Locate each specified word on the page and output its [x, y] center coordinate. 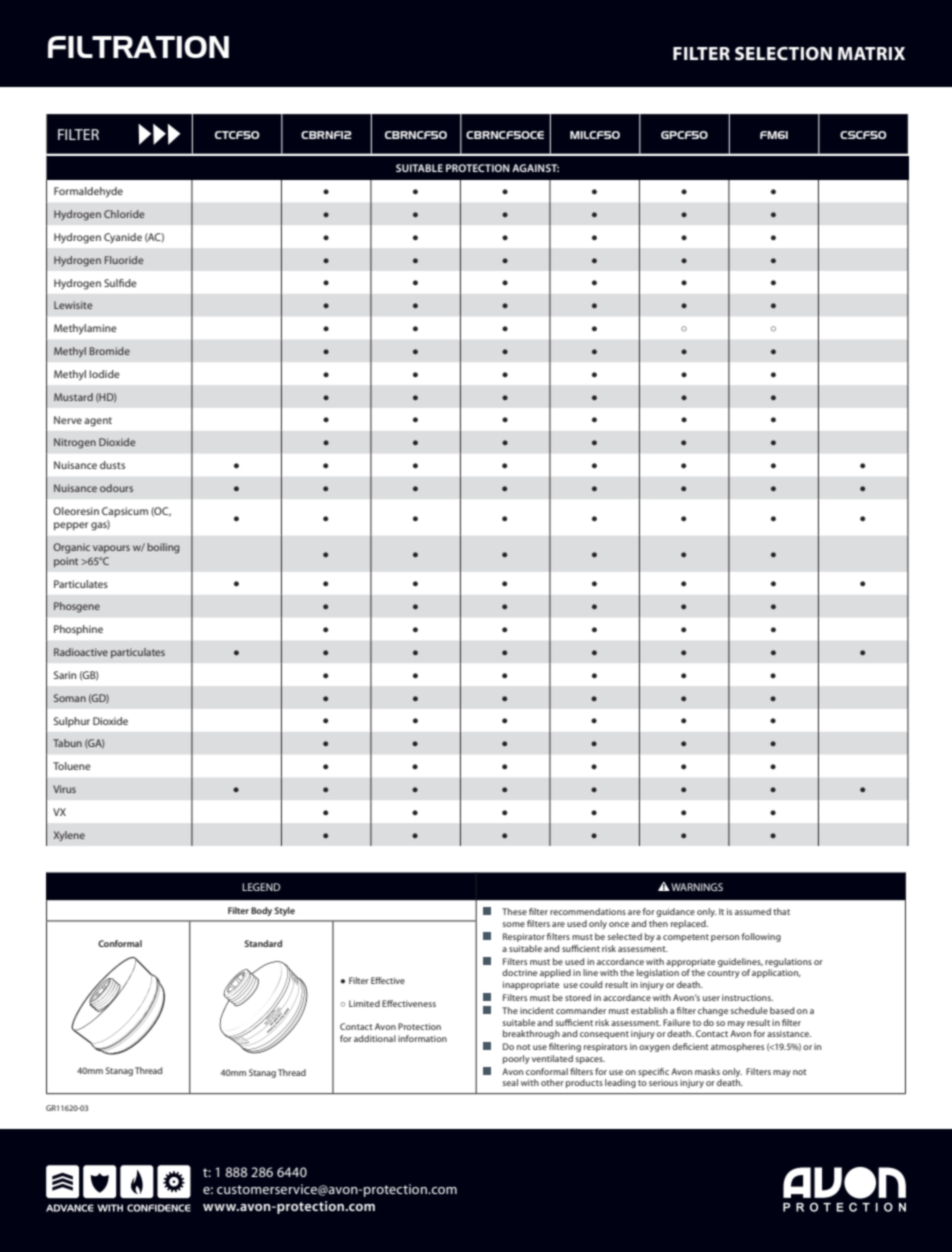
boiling [163, 548]
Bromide [110, 351]
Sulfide [120, 283]
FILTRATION [138, 47]
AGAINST [535, 168]
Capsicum [125, 512]
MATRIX [871, 53]
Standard [263, 943]
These [514, 911]
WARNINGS [696, 887]
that [781, 911]
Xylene [69, 836]
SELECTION [783, 54]
